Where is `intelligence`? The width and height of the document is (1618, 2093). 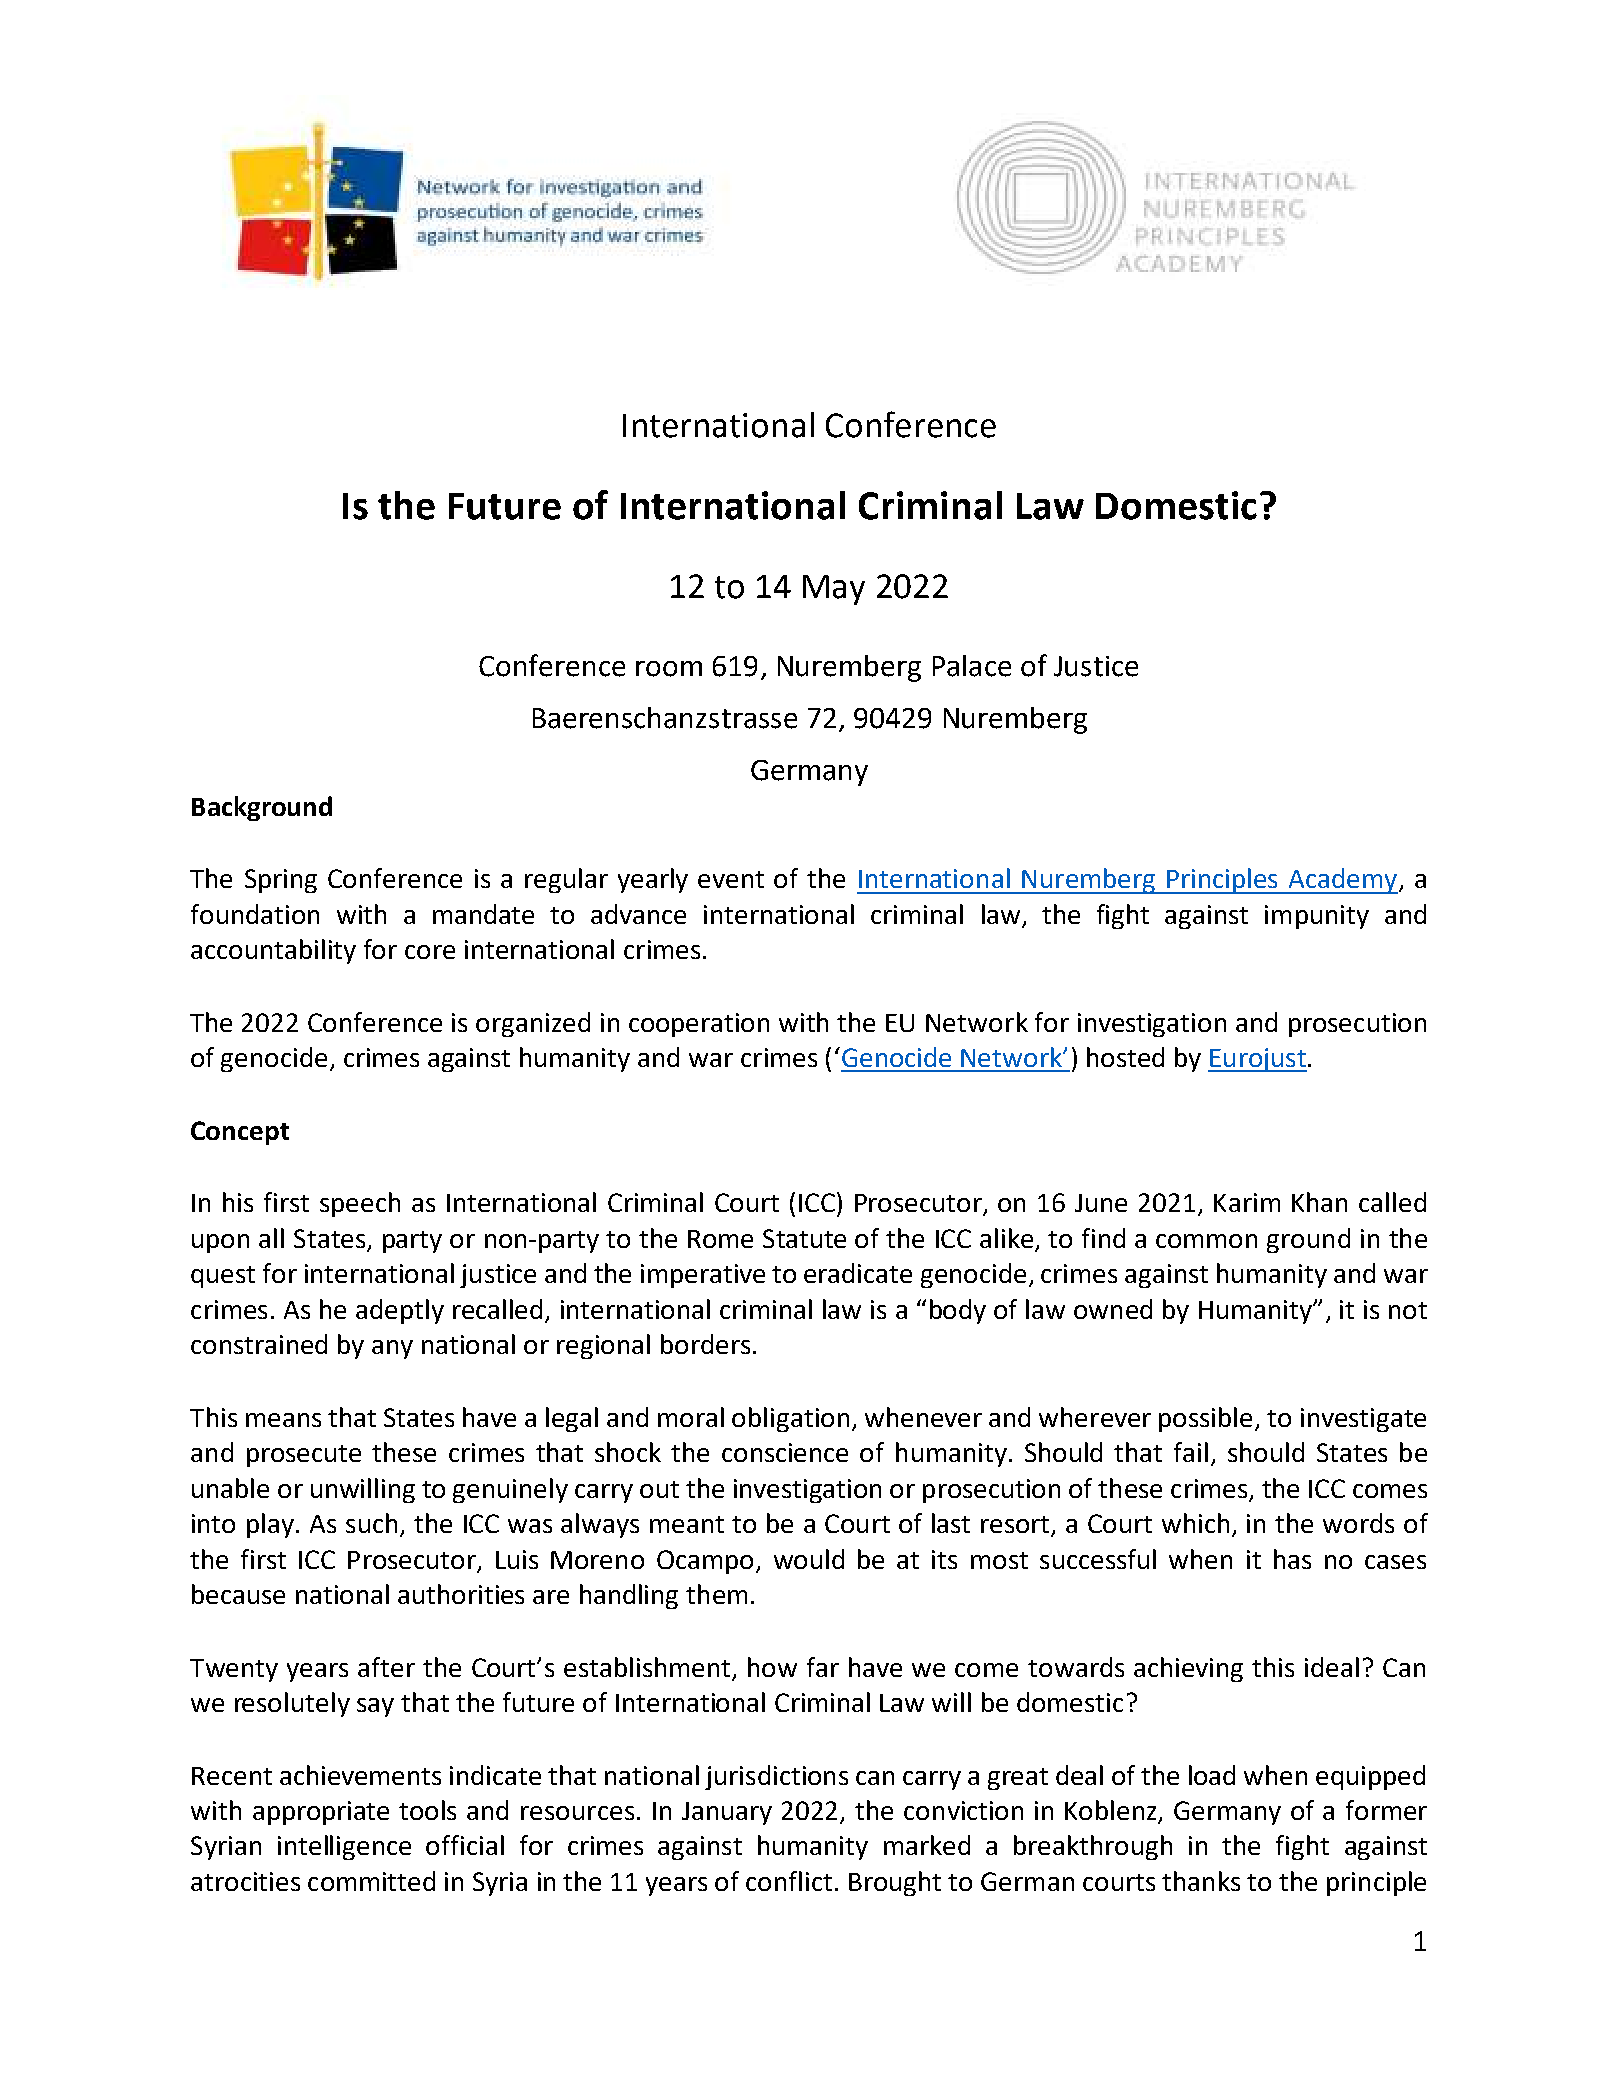 intelligence is located at coordinates (344, 1847).
